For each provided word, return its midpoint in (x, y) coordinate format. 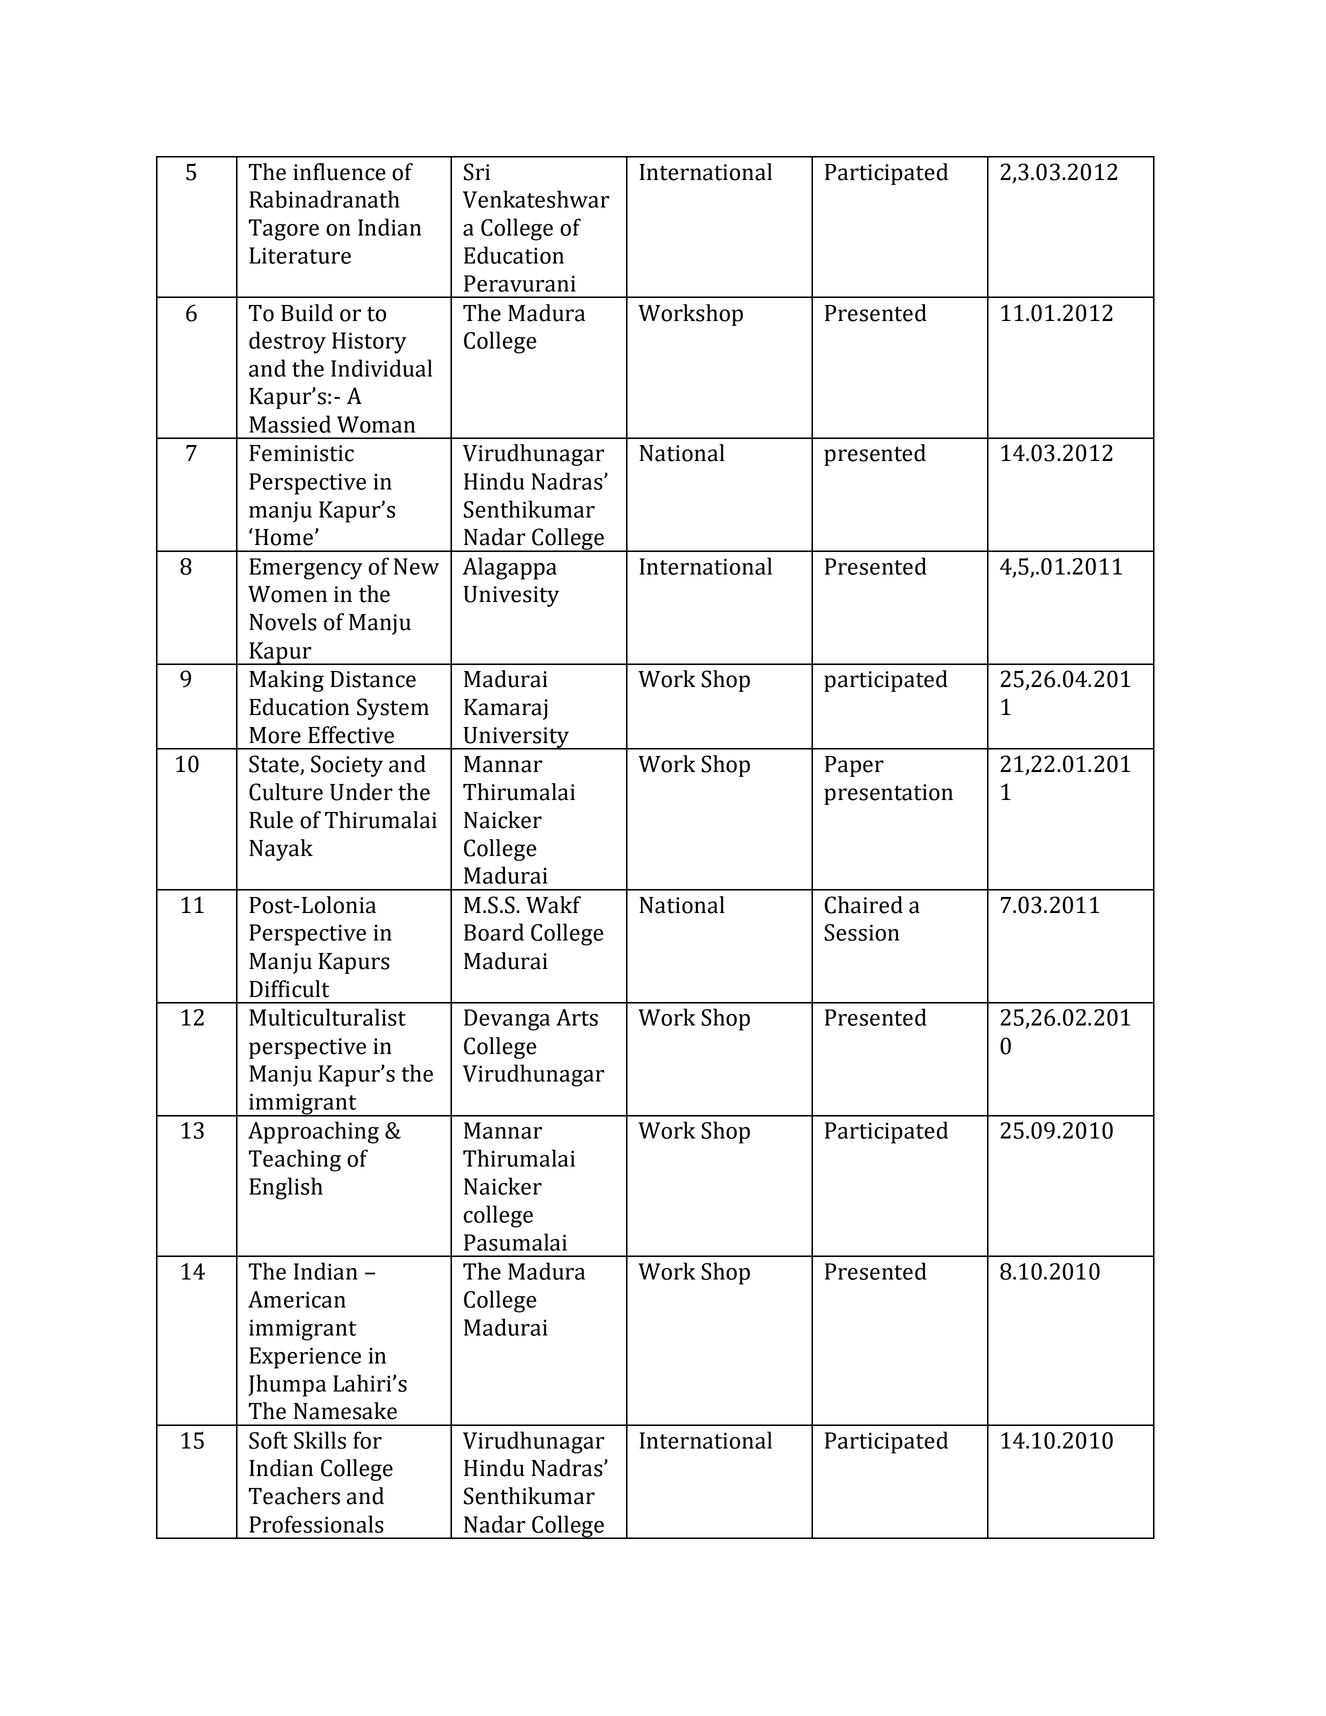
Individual (381, 368)
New (416, 566)
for (367, 1440)
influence (339, 172)
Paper (854, 766)
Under (361, 792)
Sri (477, 172)
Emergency (306, 569)
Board (494, 932)
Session (861, 932)
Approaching (313, 1132)
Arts (577, 1017)
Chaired (864, 905)
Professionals (316, 1524)
